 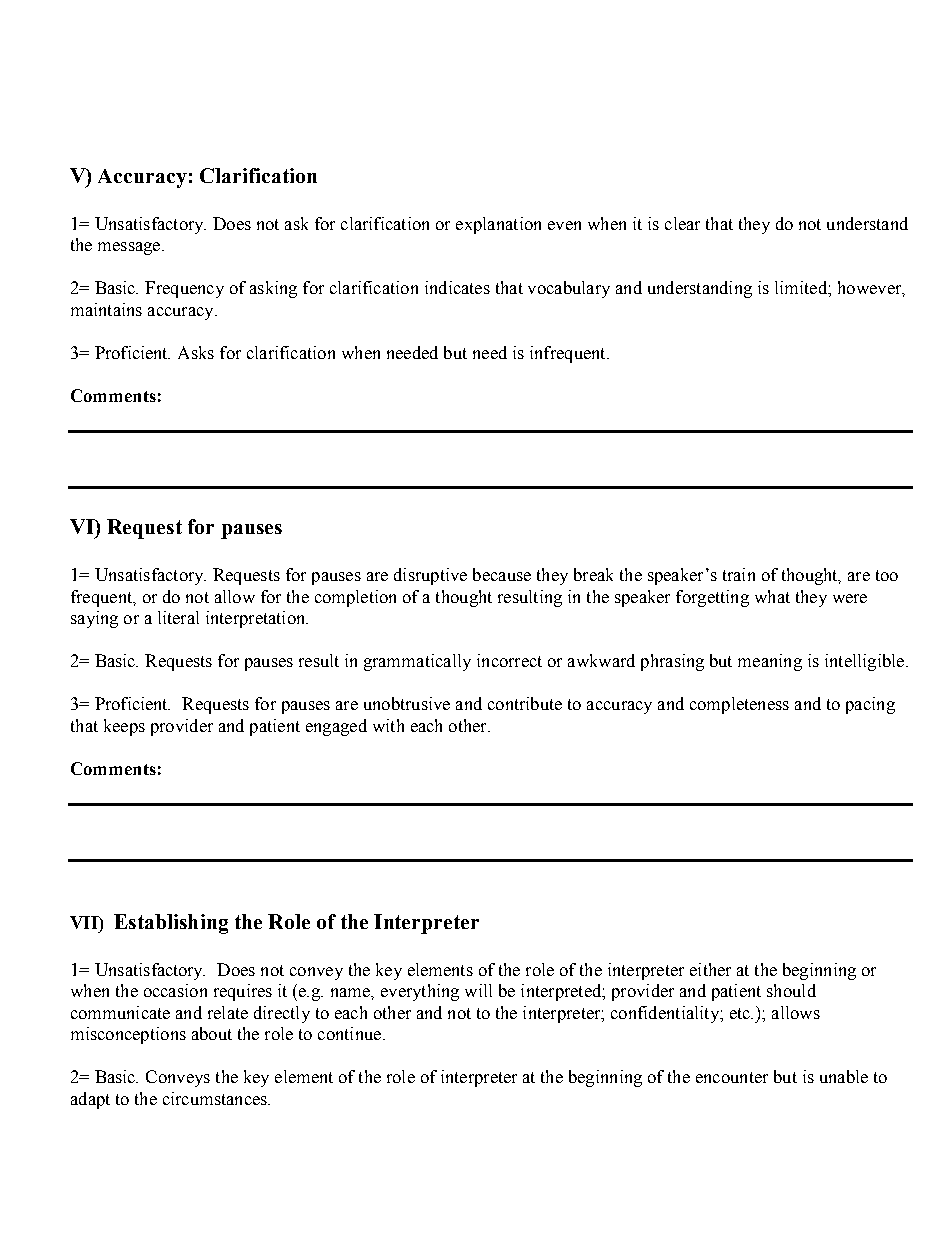 I want to click on literal, so click(x=178, y=617).
